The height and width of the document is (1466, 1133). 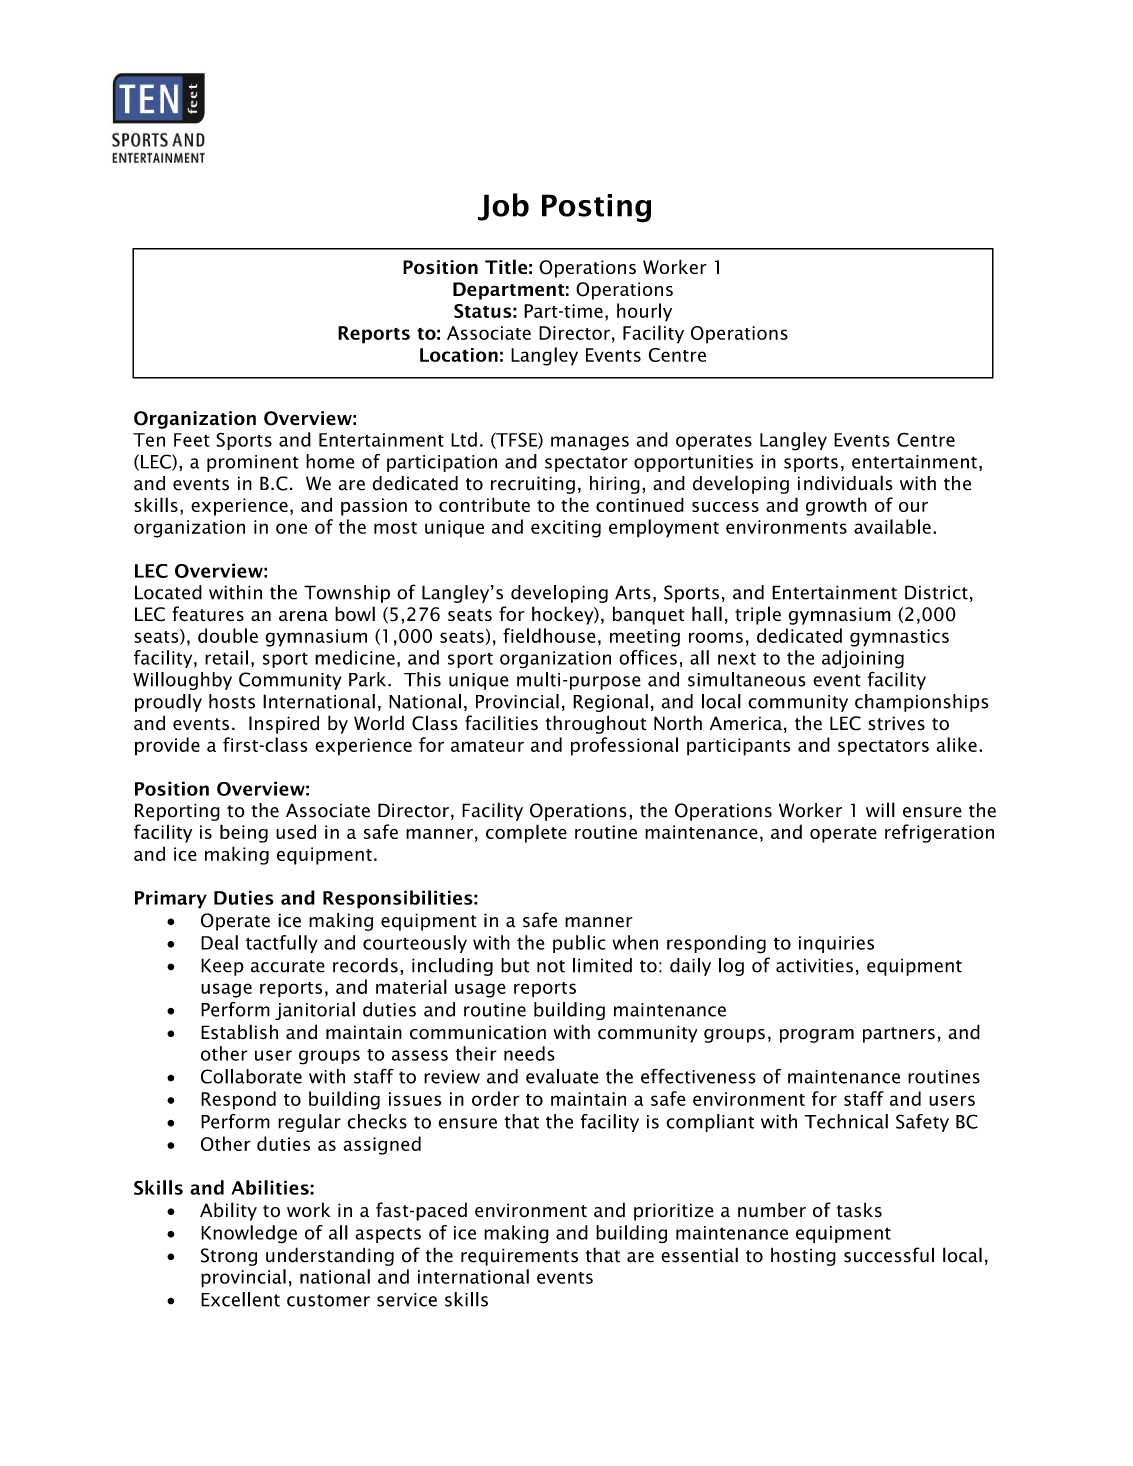 What do you see at coordinates (596, 208) in the document?
I see `Posting` at bounding box center [596, 208].
